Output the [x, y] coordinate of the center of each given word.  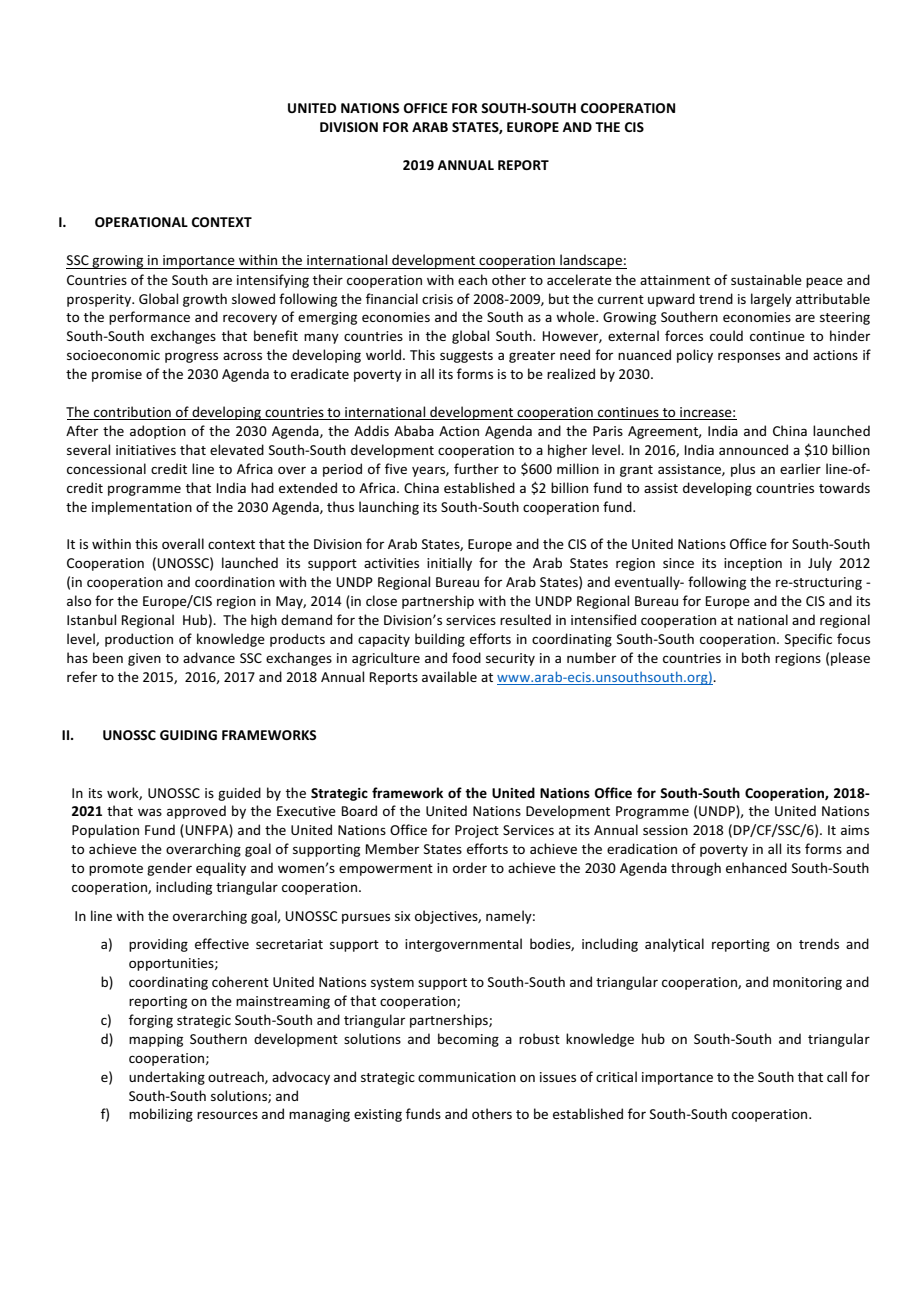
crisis [437, 299]
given [144, 659]
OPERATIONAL [141, 222]
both [756, 657]
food [466, 657]
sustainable [766, 279]
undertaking [167, 1078]
